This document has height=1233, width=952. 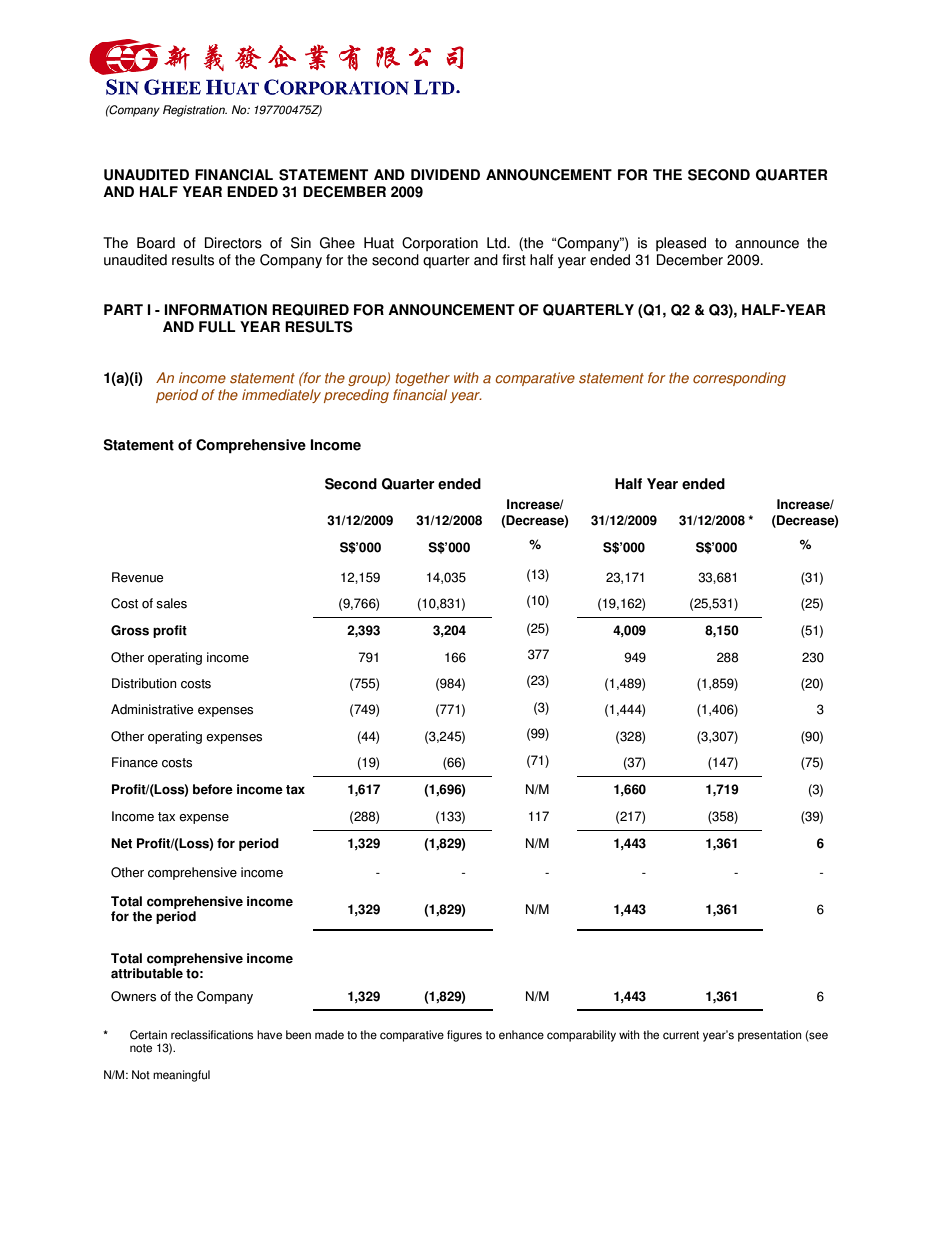 What do you see at coordinates (681, 244) in the document?
I see `pleased` at bounding box center [681, 244].
